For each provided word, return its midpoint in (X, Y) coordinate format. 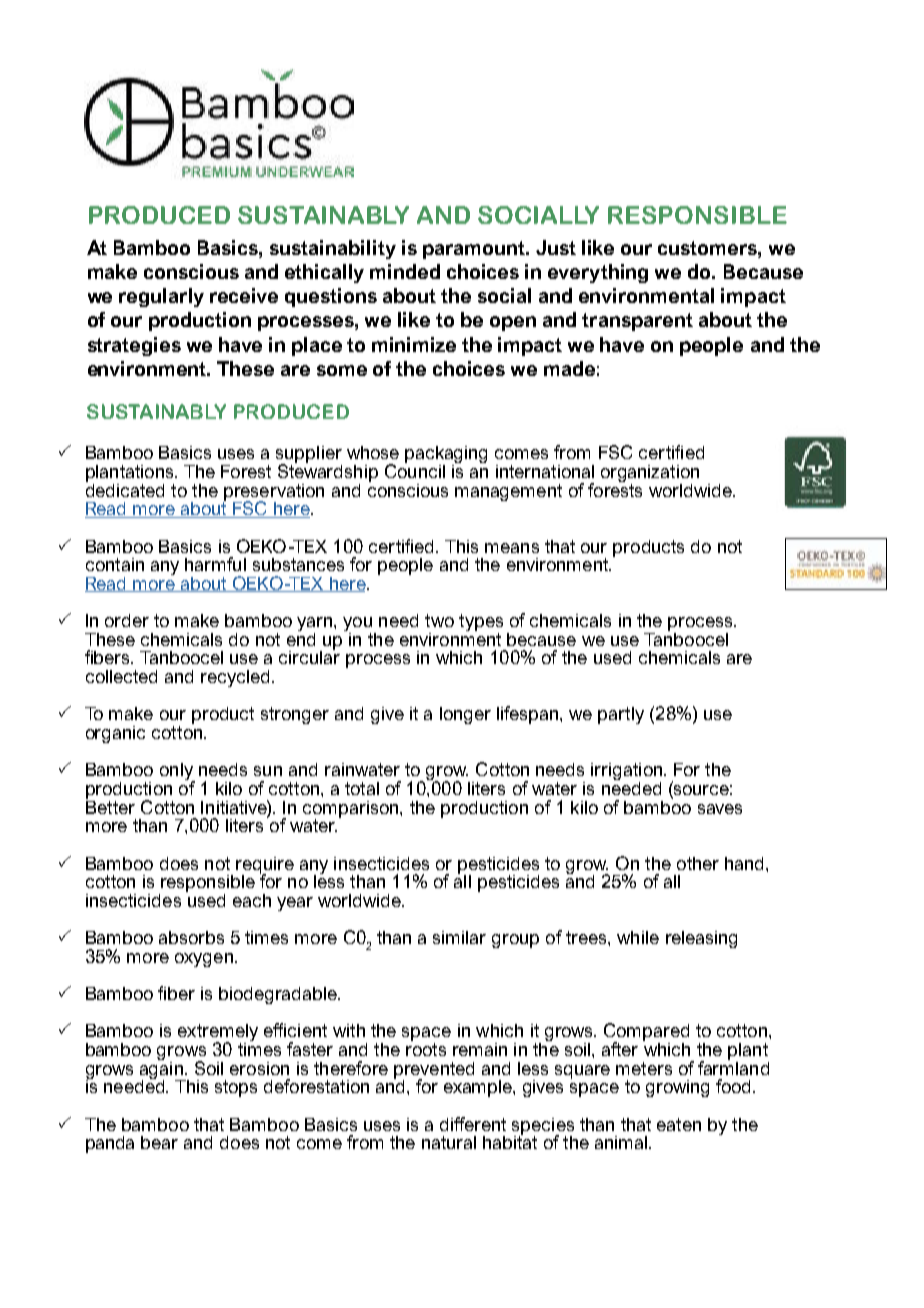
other (698, 863)
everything (598, 273)
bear (159, 1142)
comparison (352, 810)
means (512, 548)
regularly (161, 297)
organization (650, 473)
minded (405, 271)
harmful (215, 564)
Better (110, 806)
